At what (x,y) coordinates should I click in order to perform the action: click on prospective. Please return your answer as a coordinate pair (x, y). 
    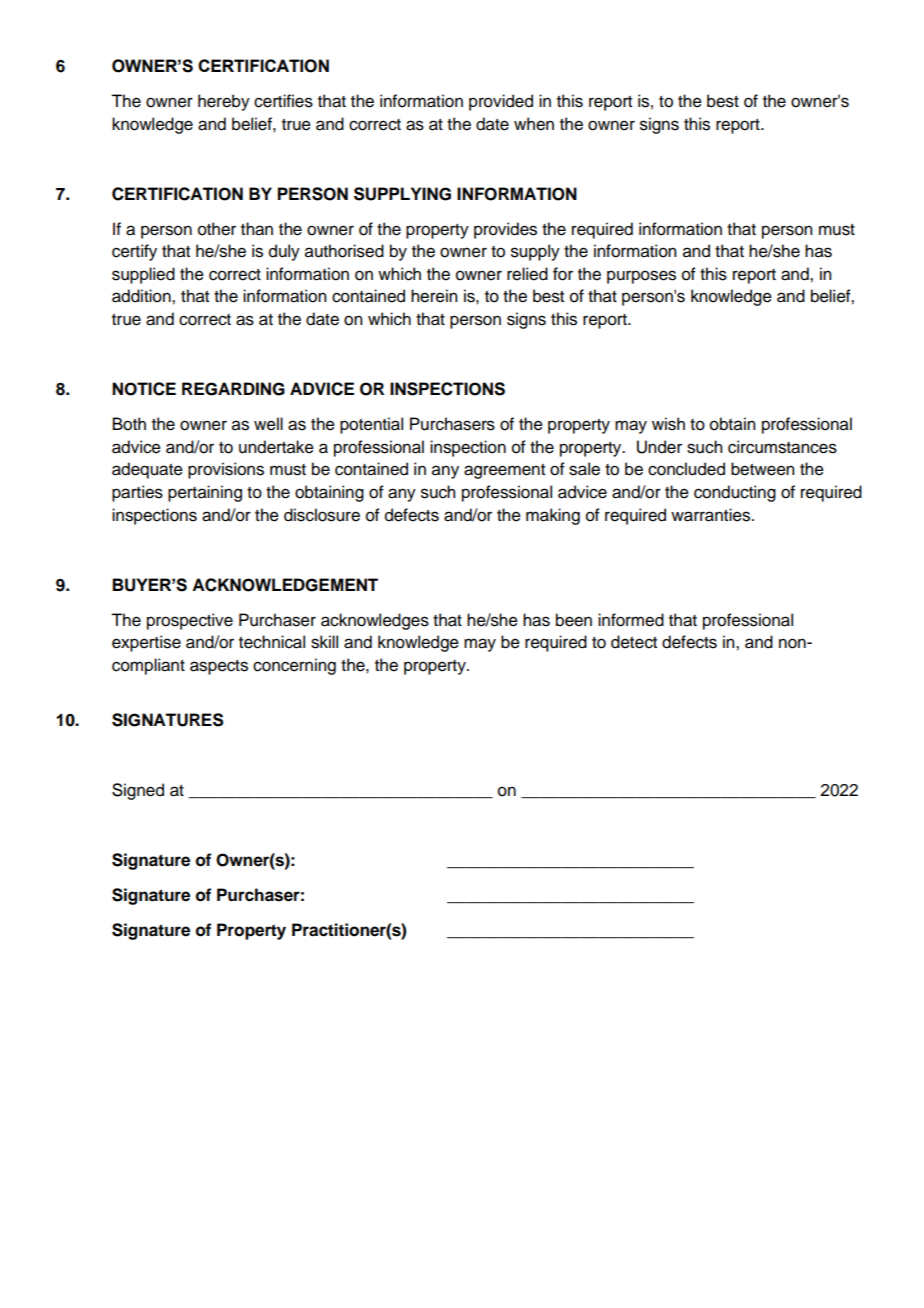
    Looking at the image, I should click on (190, 621).
